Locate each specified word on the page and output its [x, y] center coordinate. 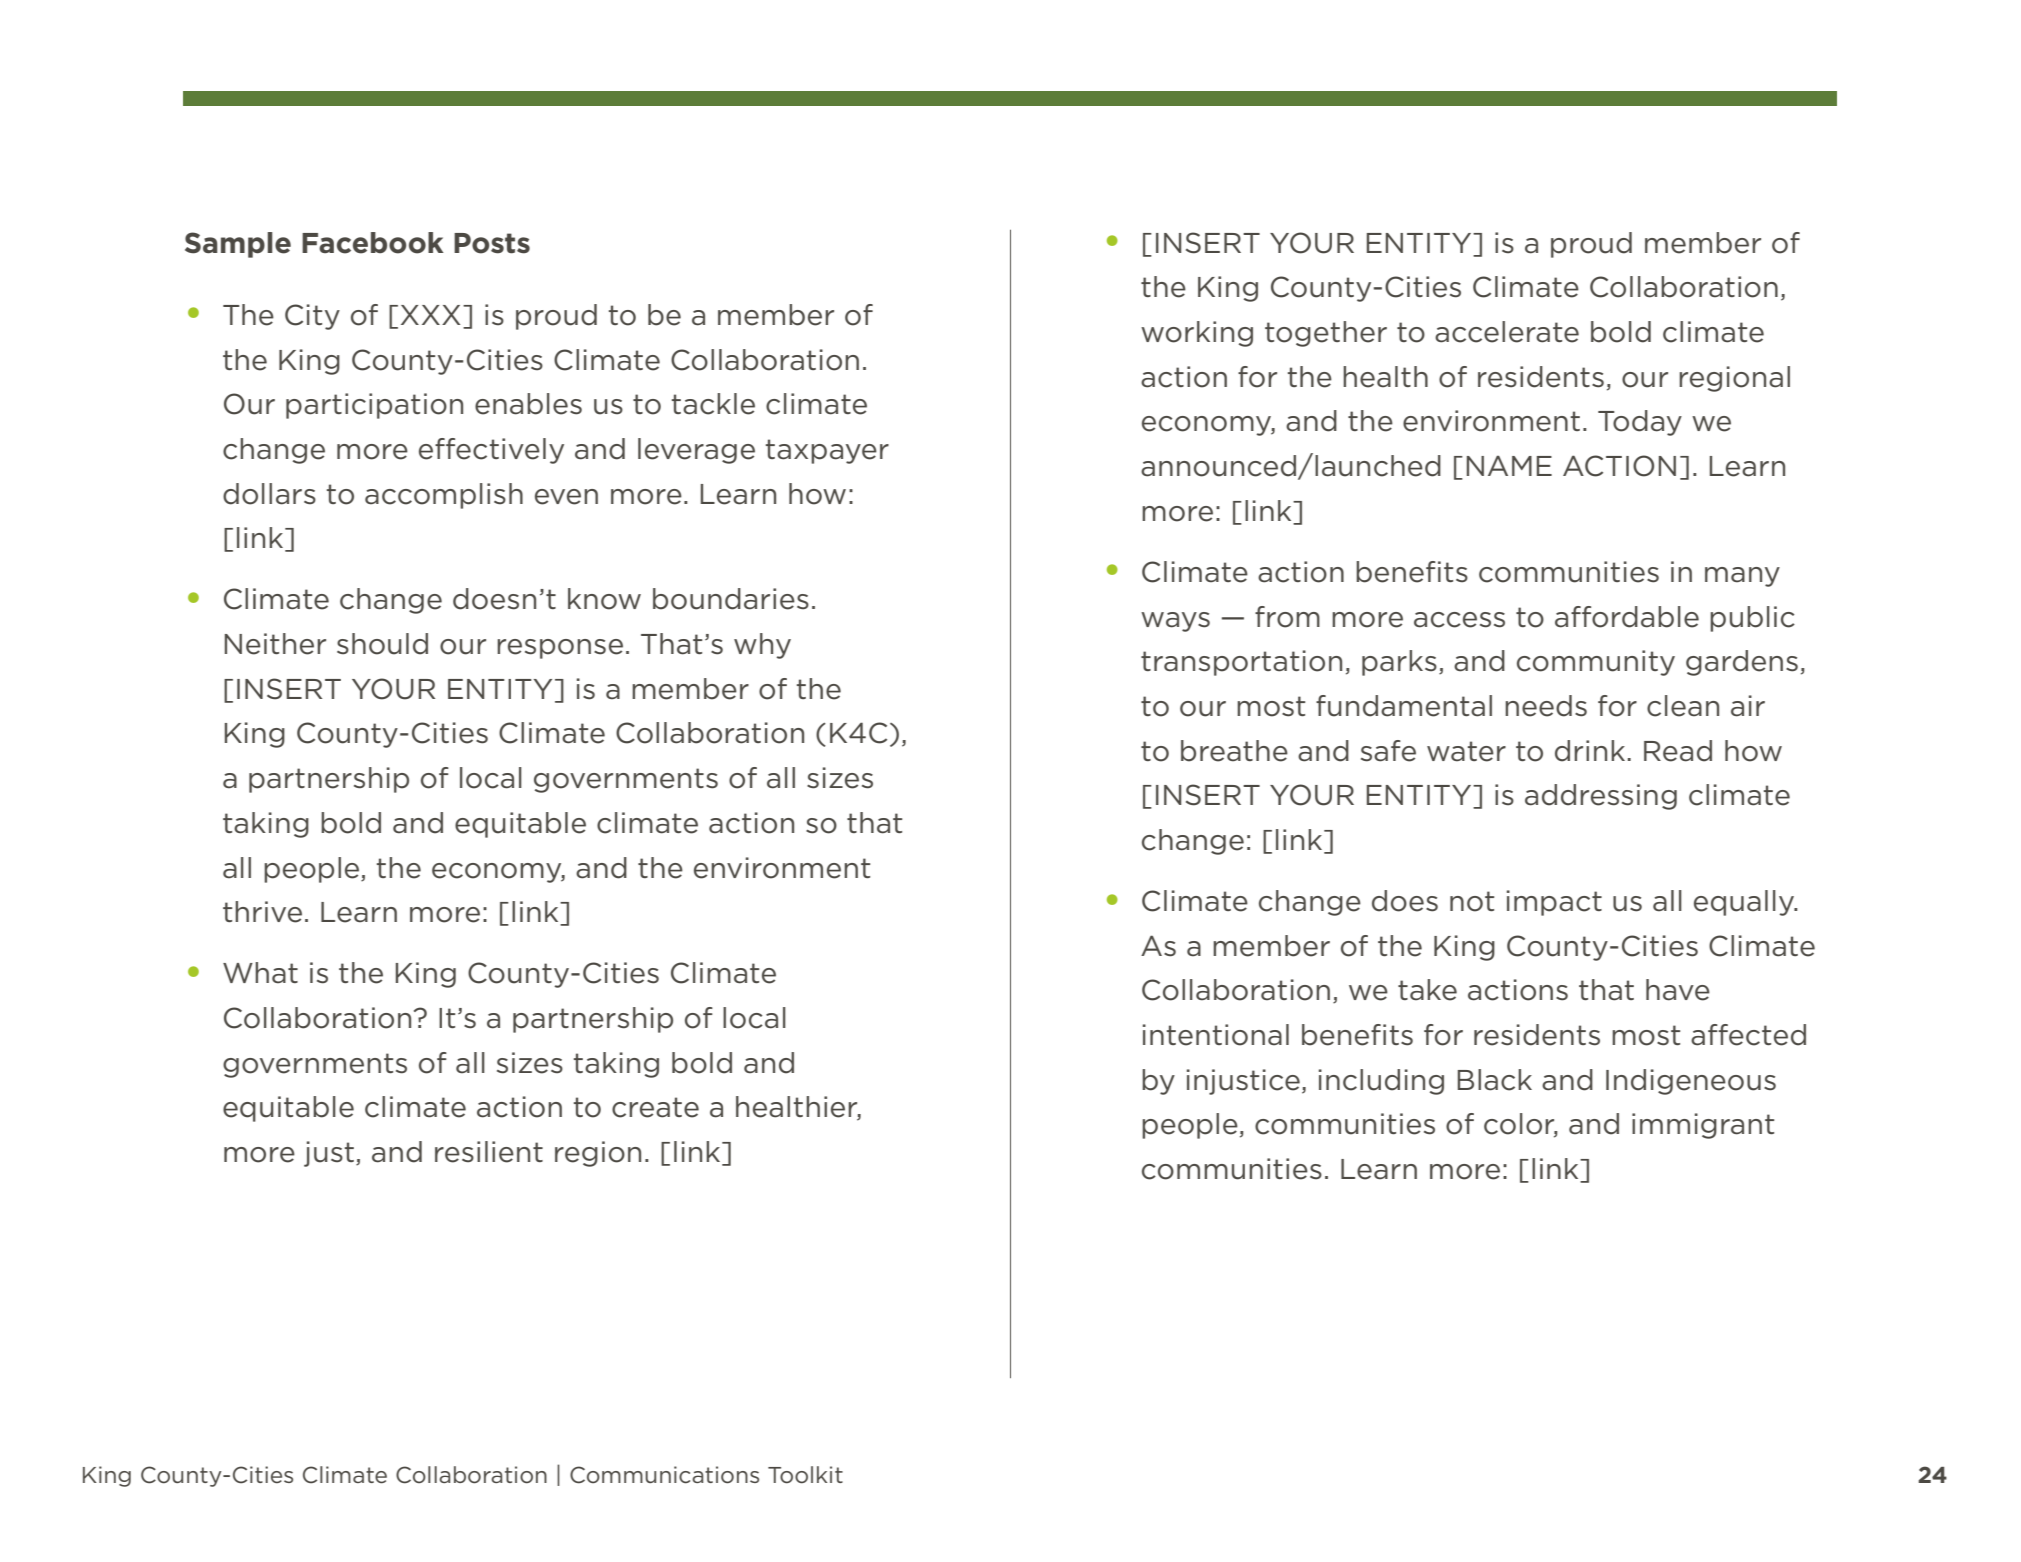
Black [1495, 1080]
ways [1175, 622]
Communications [664, 1475]
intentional [1216, 1035]
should [382, 644]
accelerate [1507, 332]
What [260, 973]
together [1326, 334]
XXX [430, 315]
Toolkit [805, 1475]
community [1596, 663]
